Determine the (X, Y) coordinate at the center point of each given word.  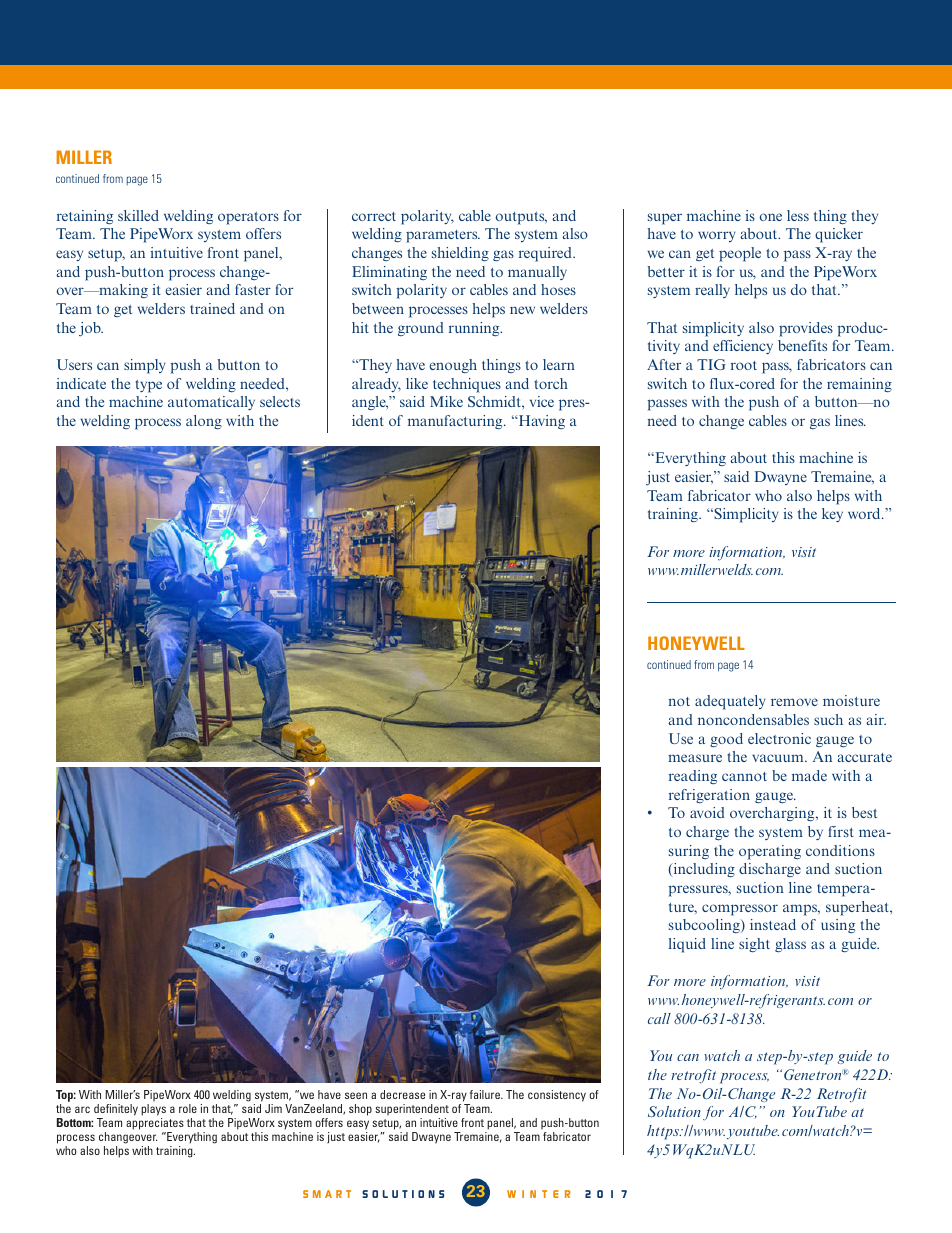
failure (486, 1094)
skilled (138, 215)
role (188, 1108)
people (740, 254)
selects (280, 401)
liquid (687, 945)
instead (773, 924)
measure (695, 758)
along (204, 422)
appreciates (155, 1125)
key (832, 515)
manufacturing (456, 422)
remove (794, 702)
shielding (460, 254)
